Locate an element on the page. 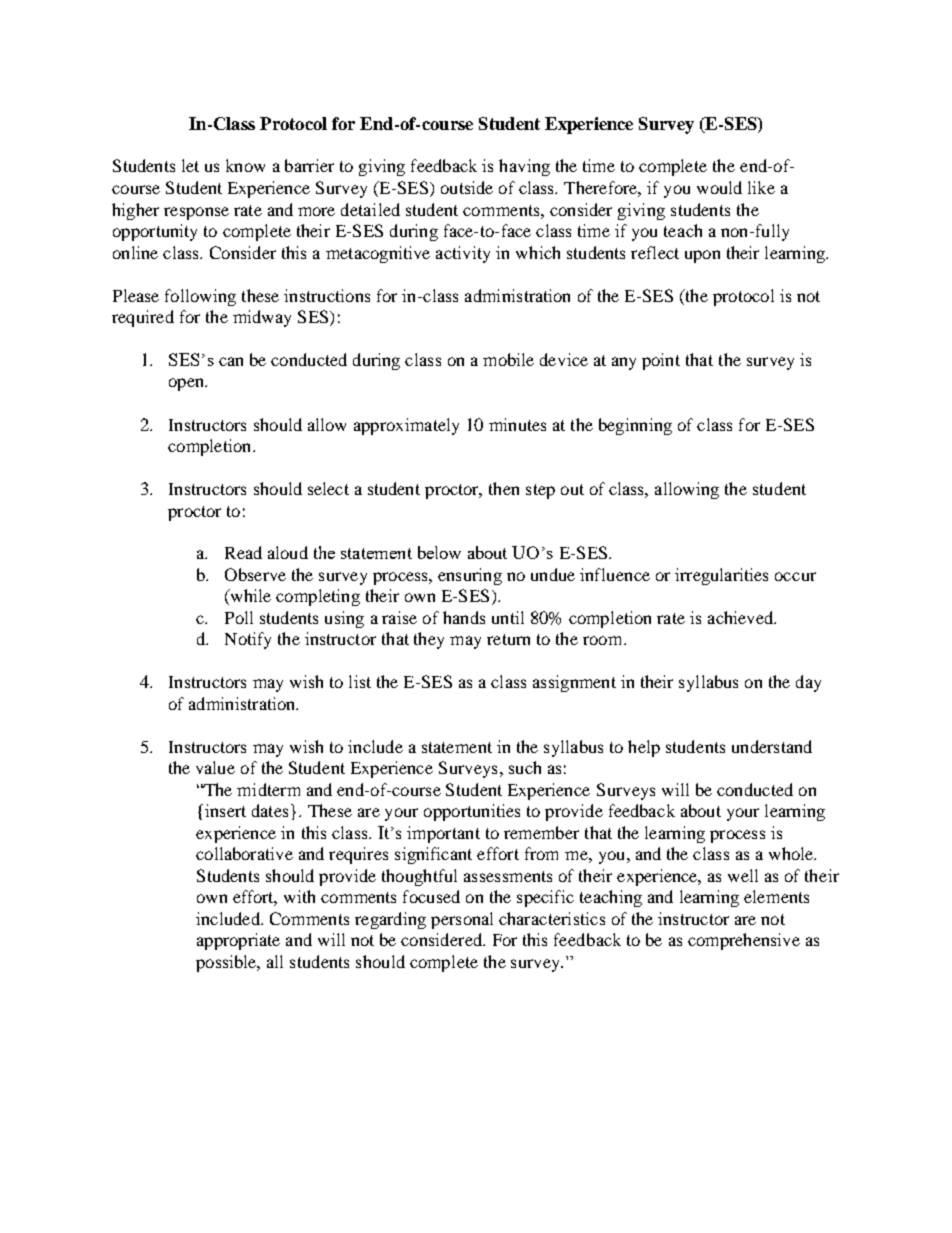 This document has width=952, height=1233. open is located at coordinates (187, 384).
